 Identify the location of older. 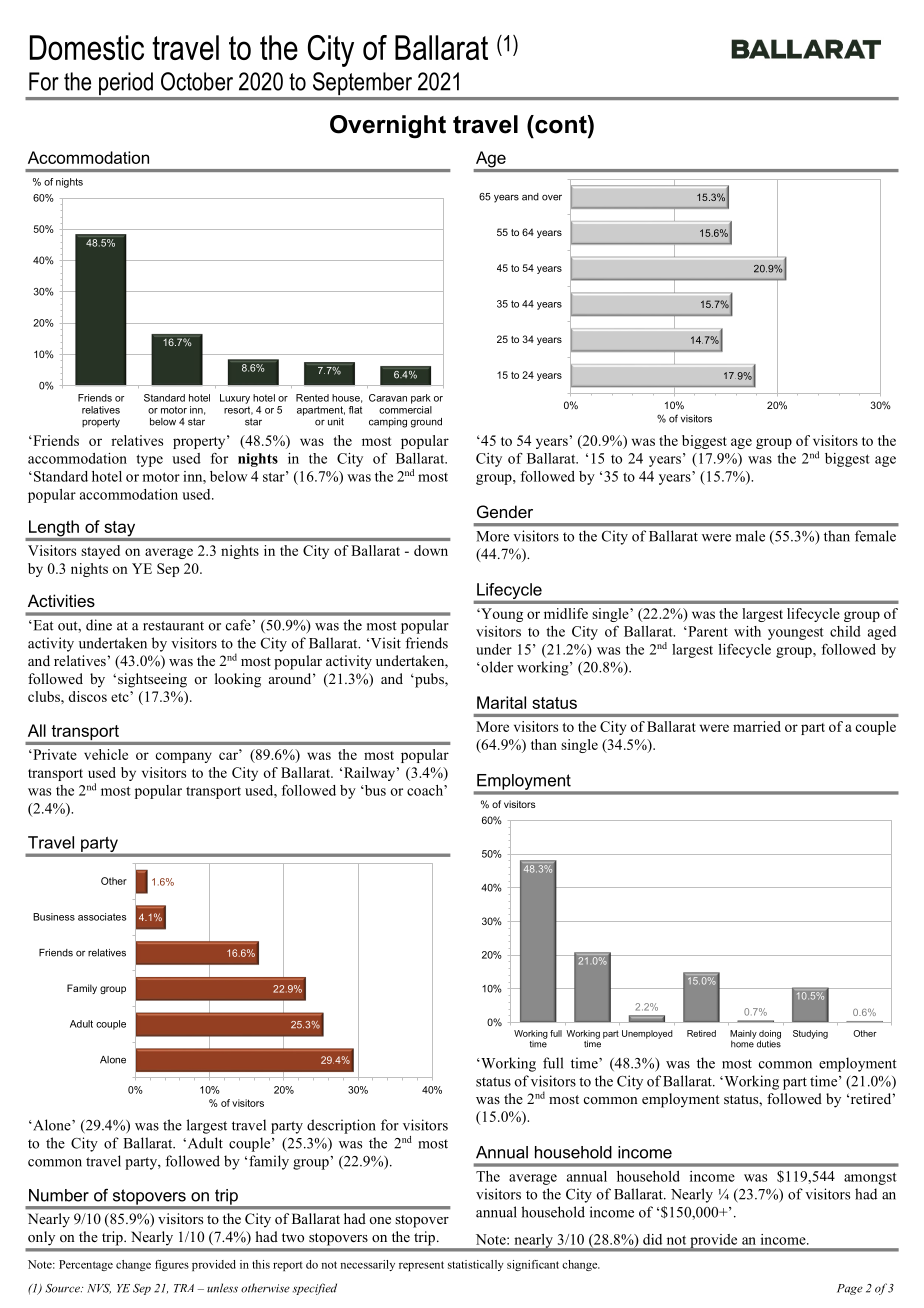
(496, 667).
